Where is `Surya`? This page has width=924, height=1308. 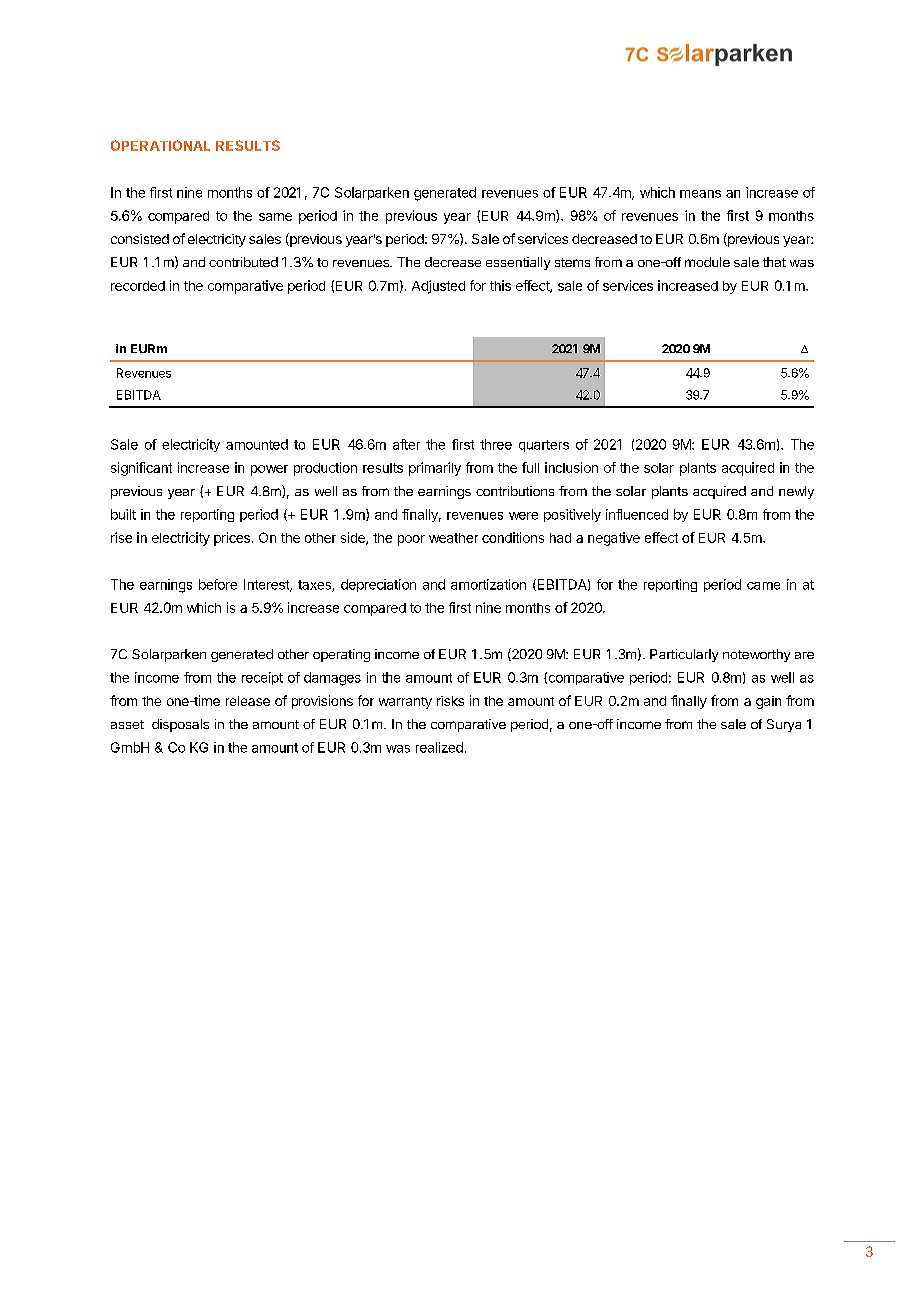 Surya is located at coordinates (784, 725).
